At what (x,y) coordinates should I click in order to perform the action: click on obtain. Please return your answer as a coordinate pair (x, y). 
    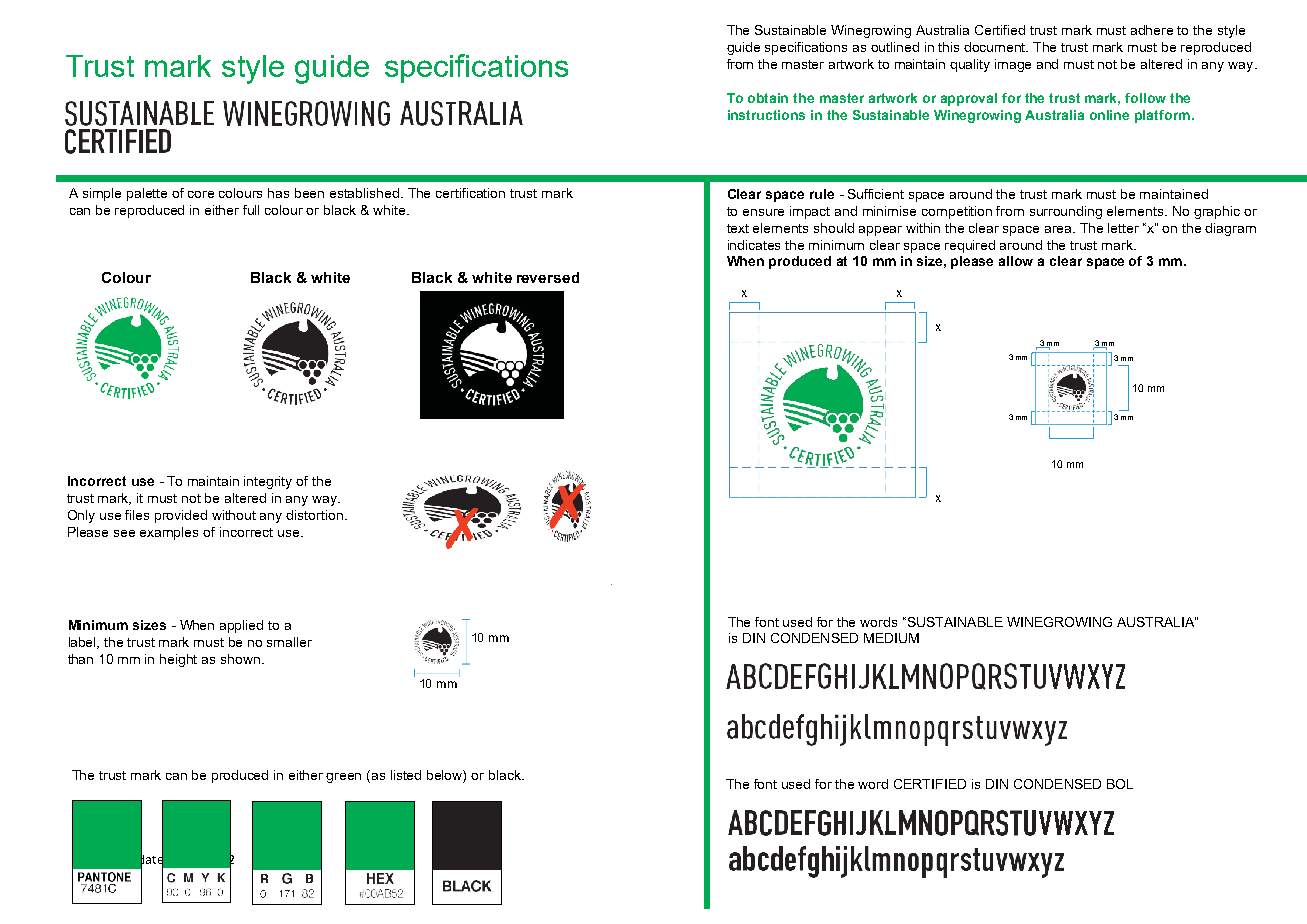
    Looking at the image, I should click on (768, 98).
